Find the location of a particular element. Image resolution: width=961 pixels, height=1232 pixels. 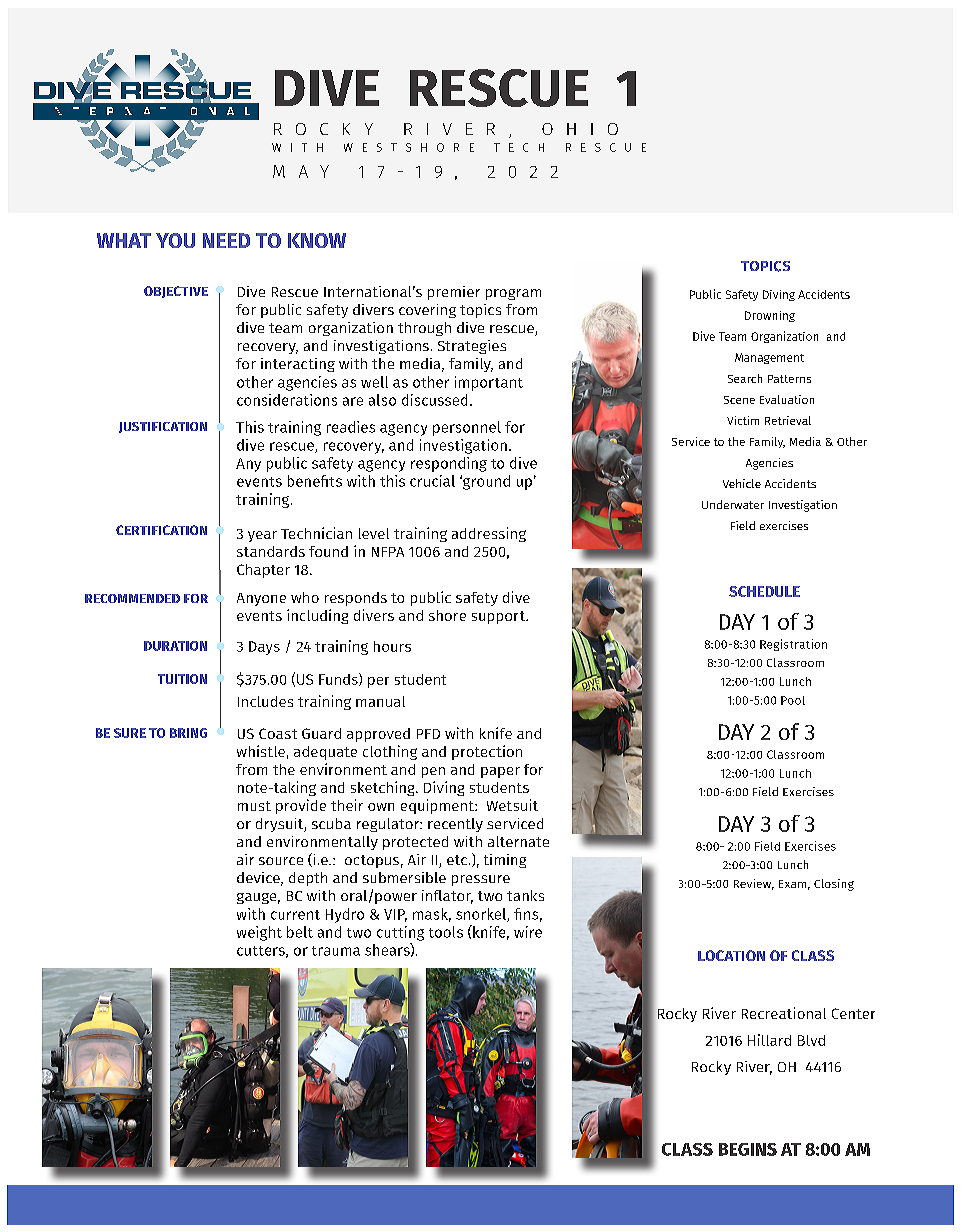

TUITION is located at coordinates (182, 679).
